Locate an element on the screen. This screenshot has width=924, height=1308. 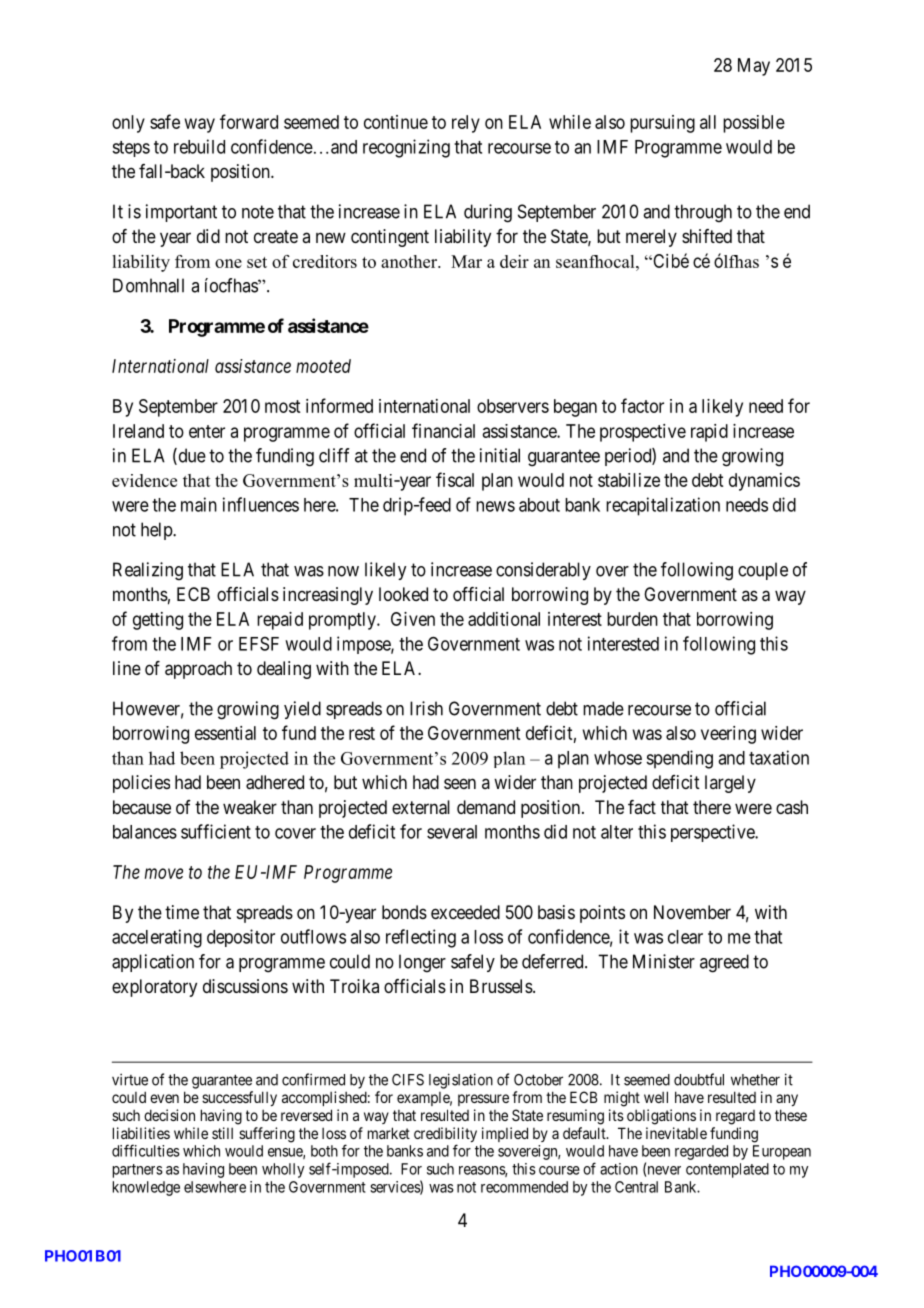
possible is located at coordinates (754, 124).
